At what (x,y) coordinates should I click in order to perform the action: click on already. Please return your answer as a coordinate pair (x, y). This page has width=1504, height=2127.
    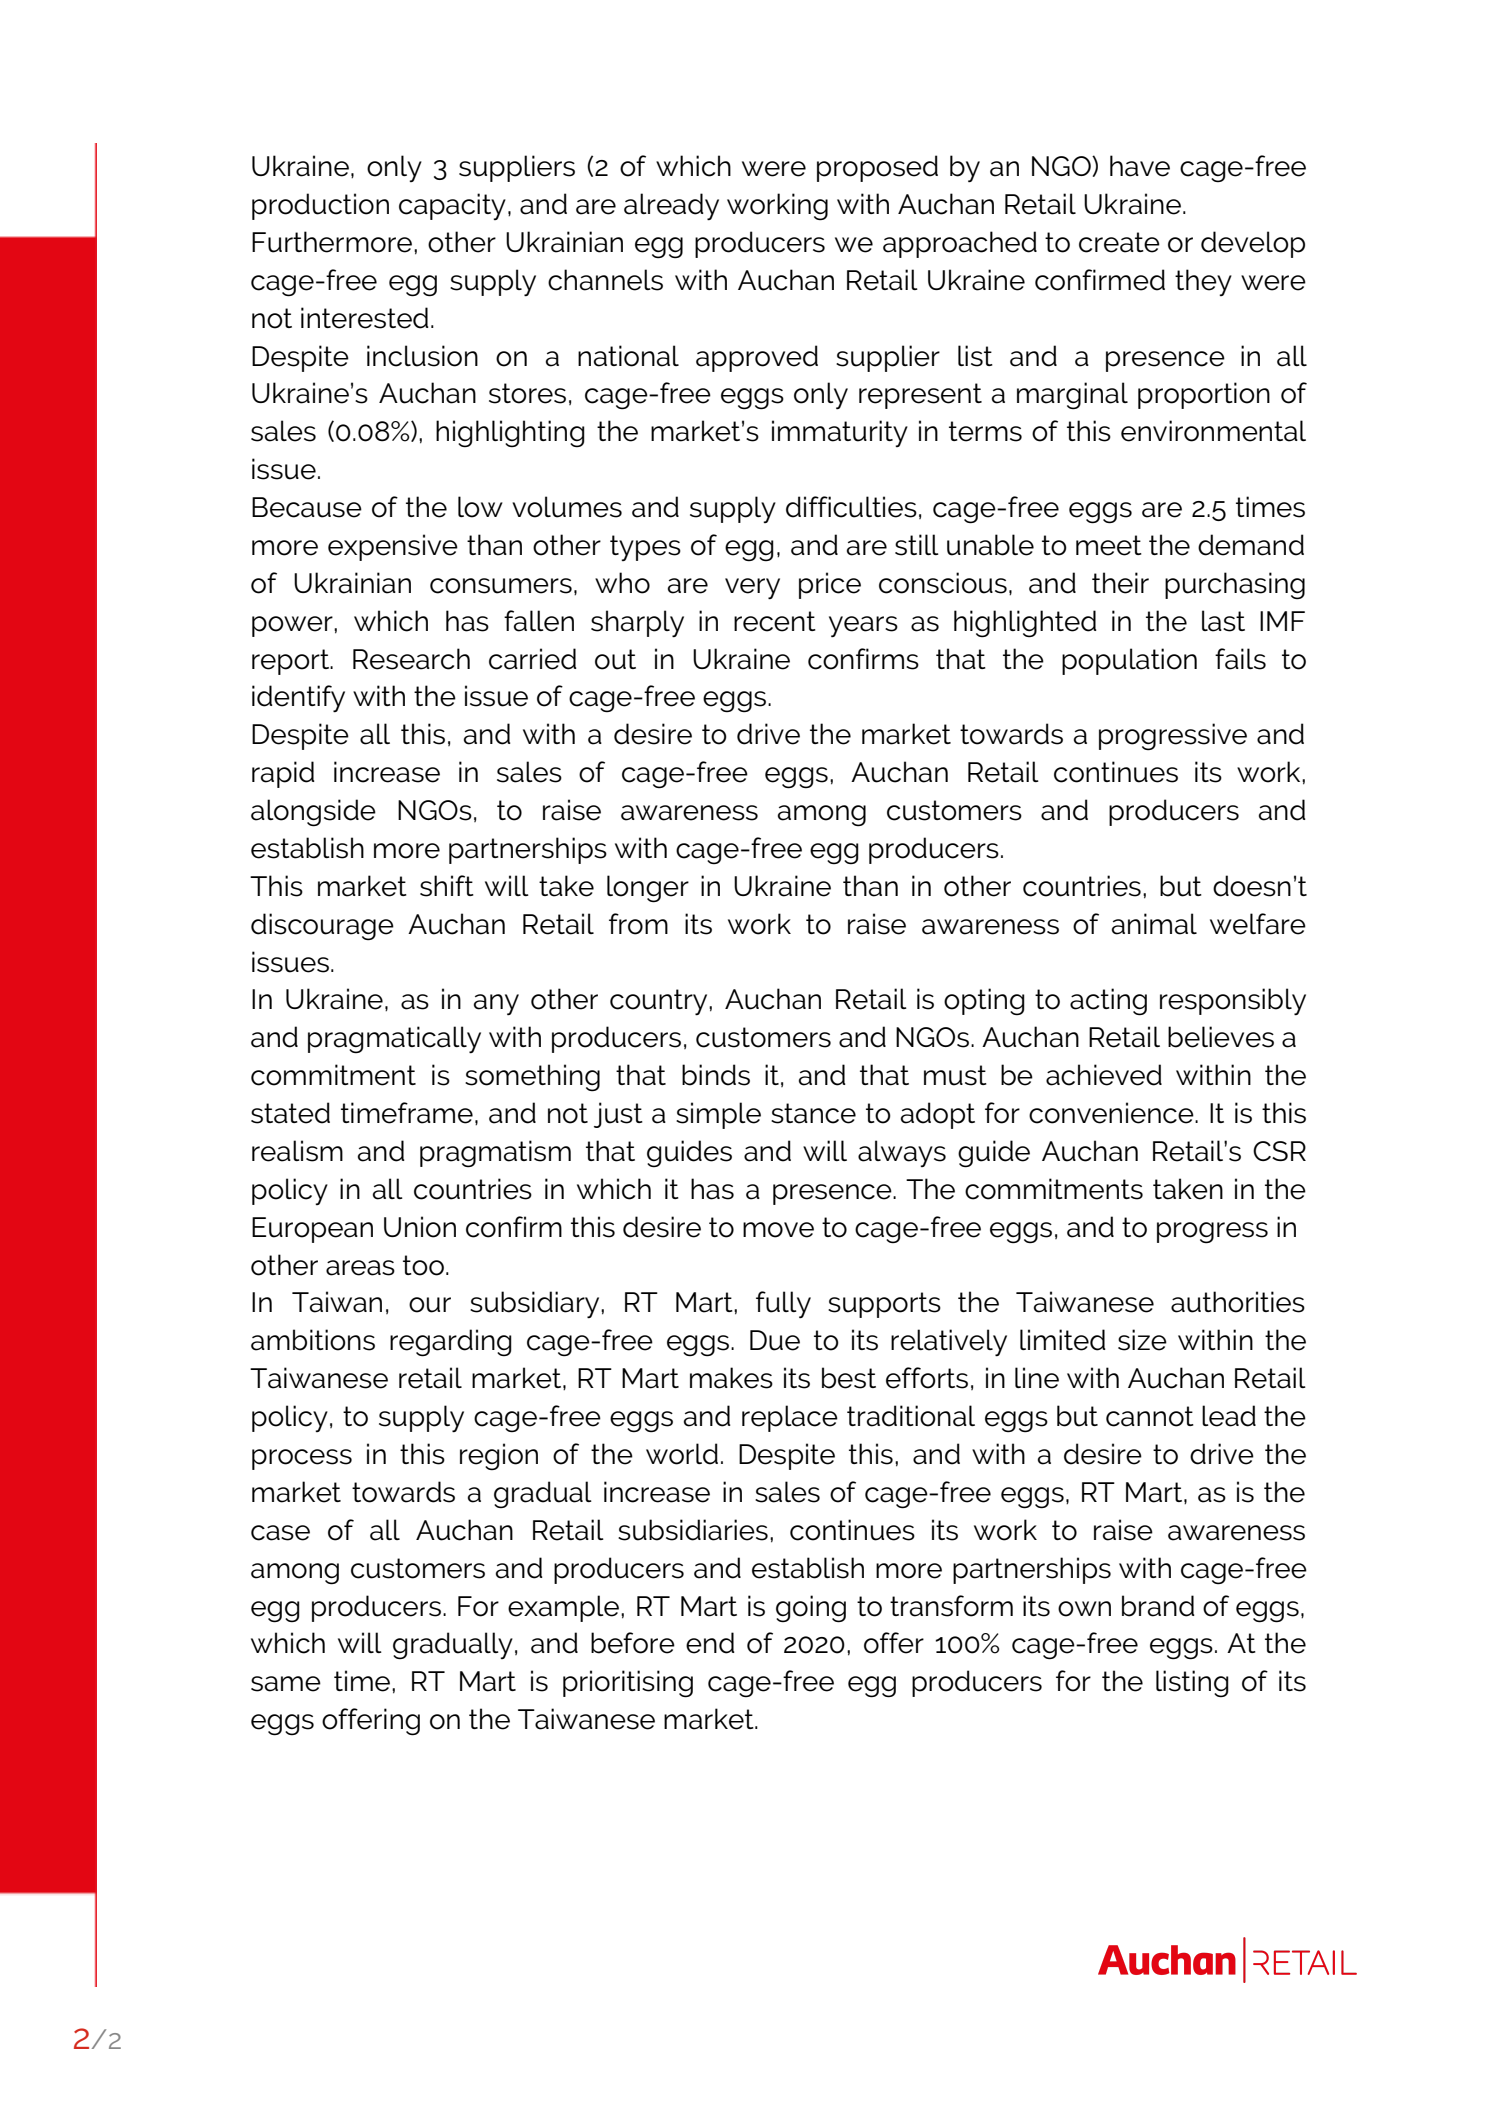
    Looking at the image, I should click on (671, 207).
